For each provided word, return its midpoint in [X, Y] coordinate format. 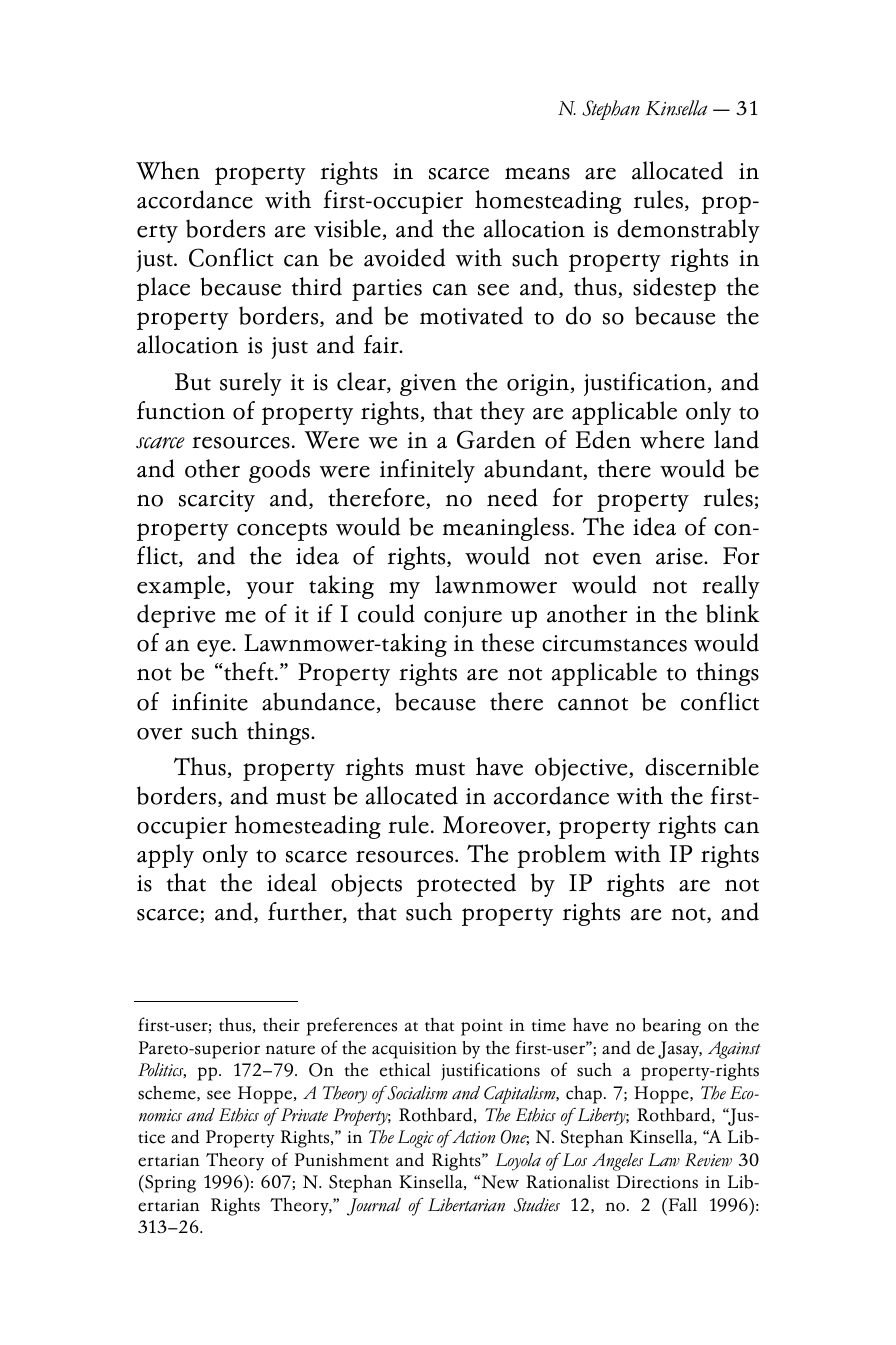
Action [472, 1136]
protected [466, 885]
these [507, 642]
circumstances [614, 643]
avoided [405, 257]
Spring [169, 1184]
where [672, 439]
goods [279, 471]
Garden [496, 439]
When [168, 170]
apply [165, 856]
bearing [671, 1027]
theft [249, 671]
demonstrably [688, 231]
